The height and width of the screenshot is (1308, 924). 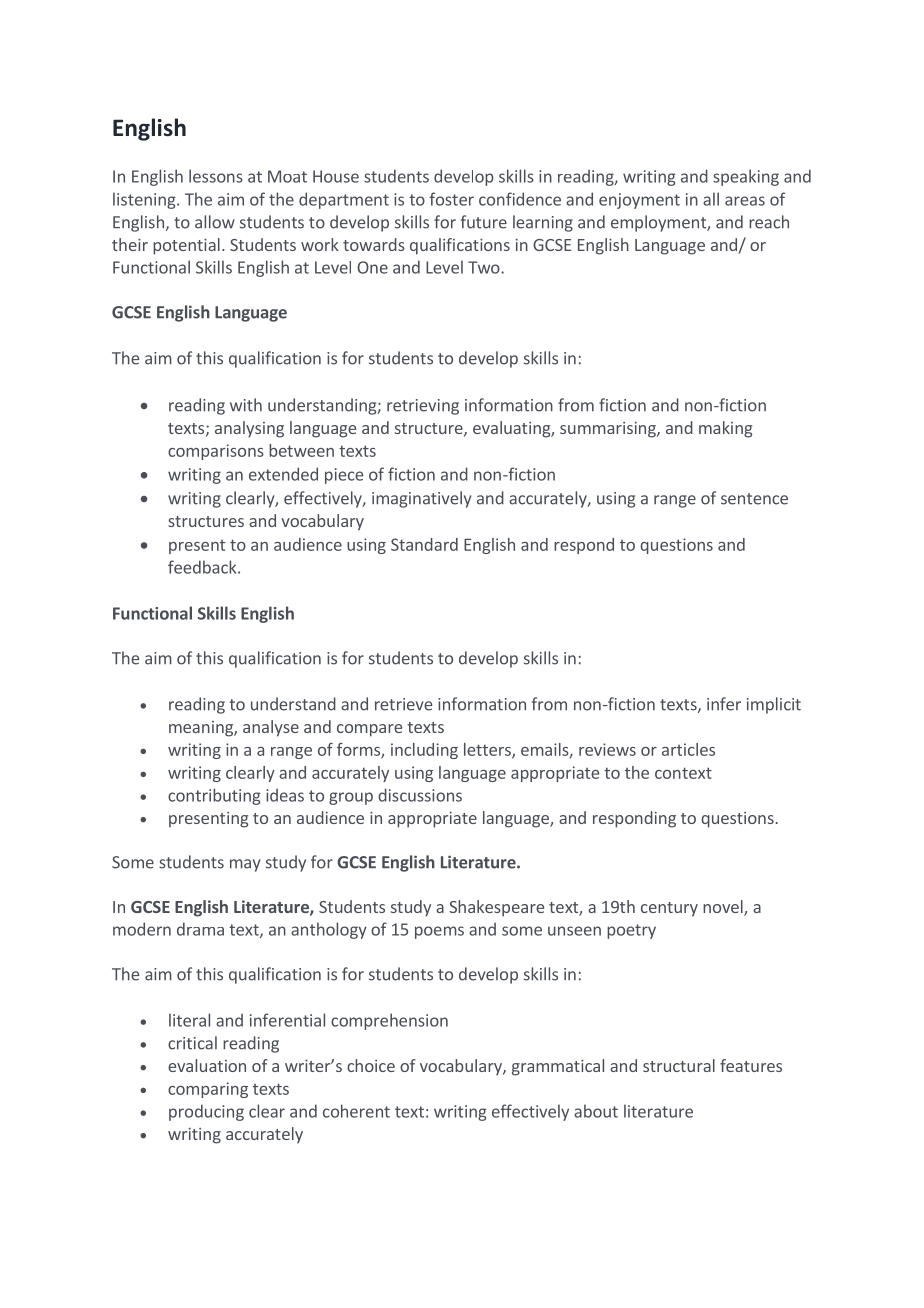 I want to click on discussions, so click(x=420, y=795).
